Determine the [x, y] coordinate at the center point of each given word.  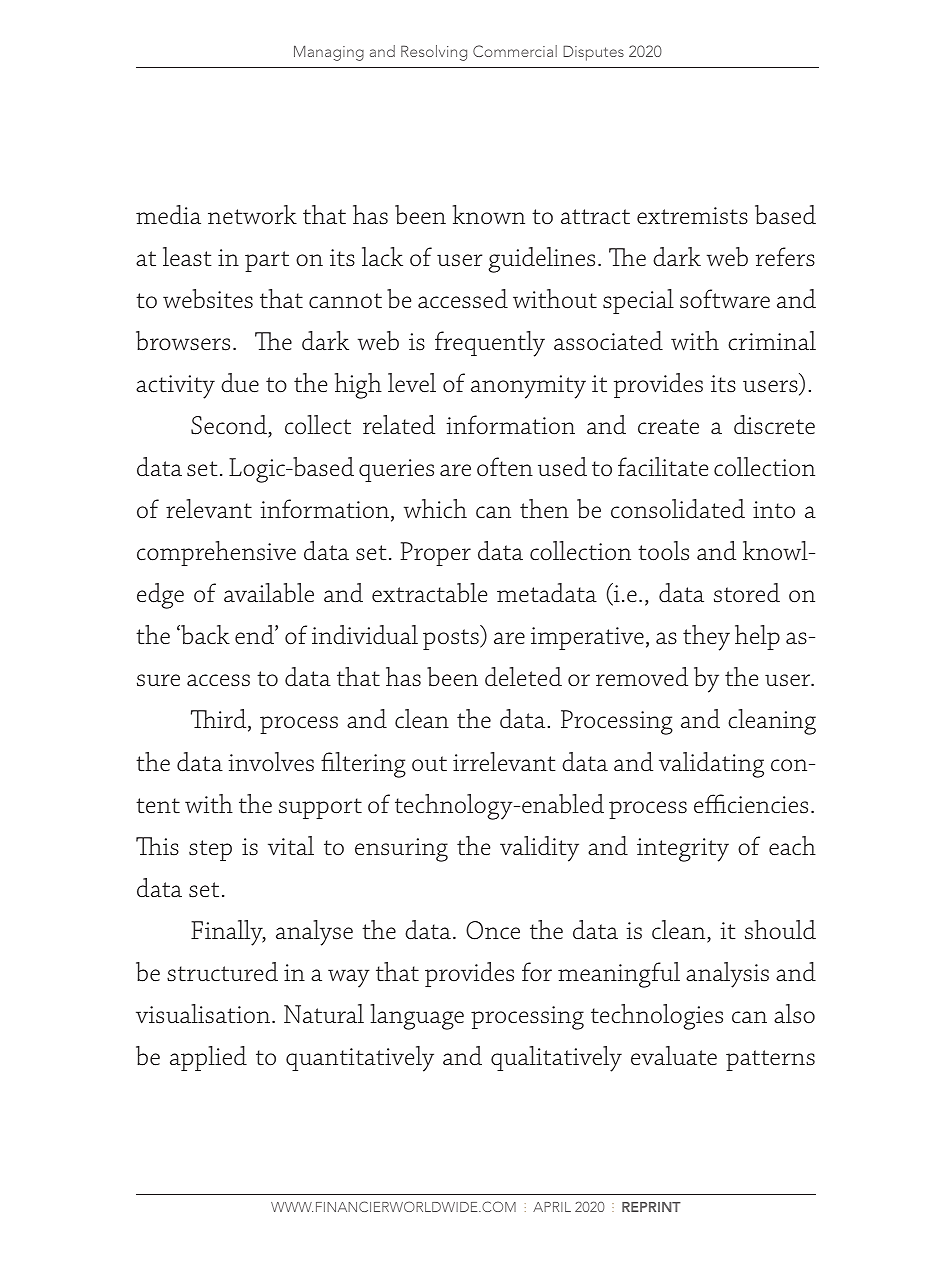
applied [208, 1058]
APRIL [552, 1207]
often [505, 467]
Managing [329, 53]
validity [539, 849]
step [210, 850]
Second [230, 426]
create [668, 427]
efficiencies [751, 804]
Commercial [515, 51]
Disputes [593, 53]
